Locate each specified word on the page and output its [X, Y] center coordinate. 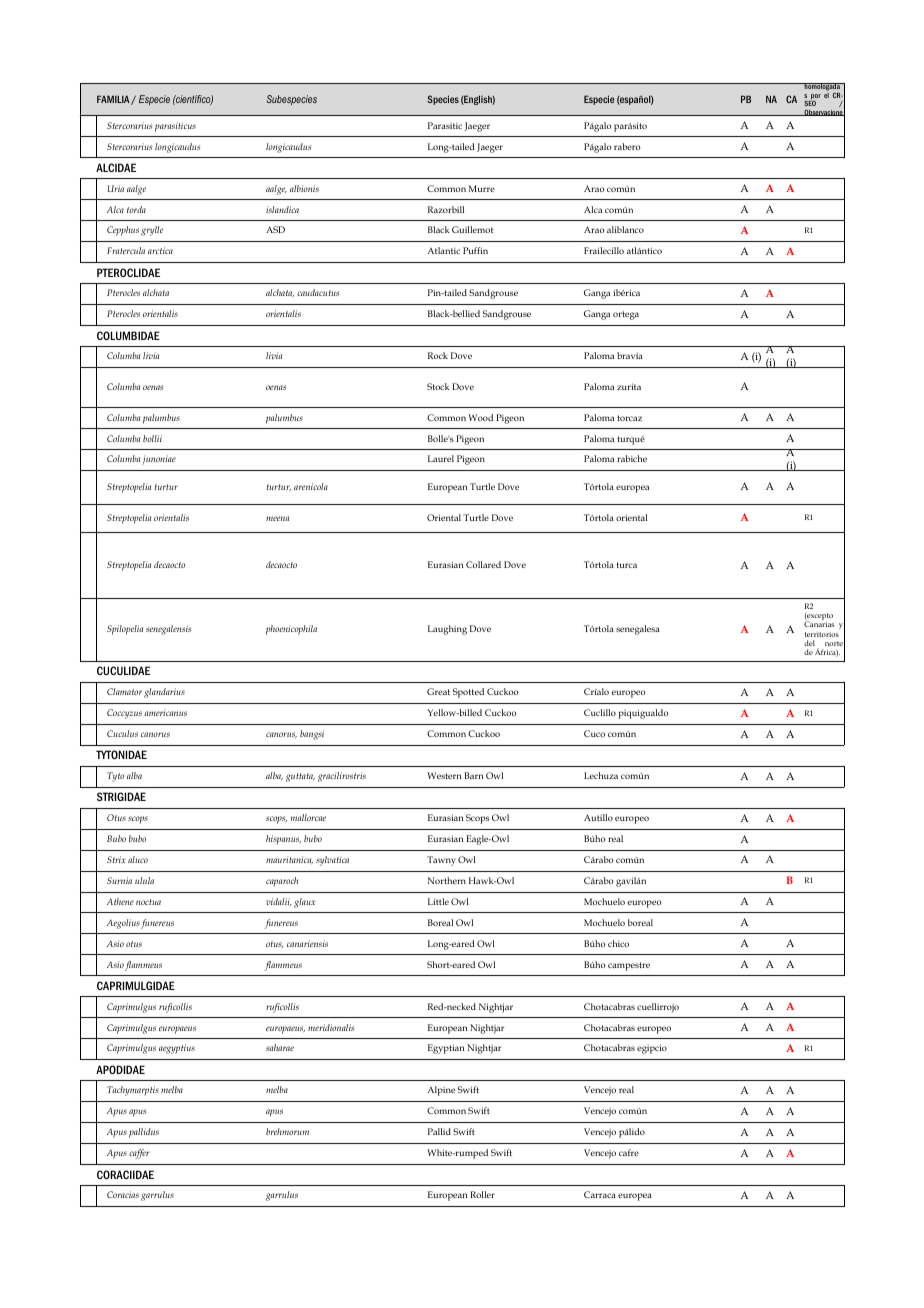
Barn [473, 775]
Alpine [441, 1091]
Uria [115, 188]
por [815, 98]
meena [277, 518]
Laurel [441, 458]
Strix [116, 859]
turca [627, 565]
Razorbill [446, 209]
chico [618, 943]
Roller [482, 1194]
